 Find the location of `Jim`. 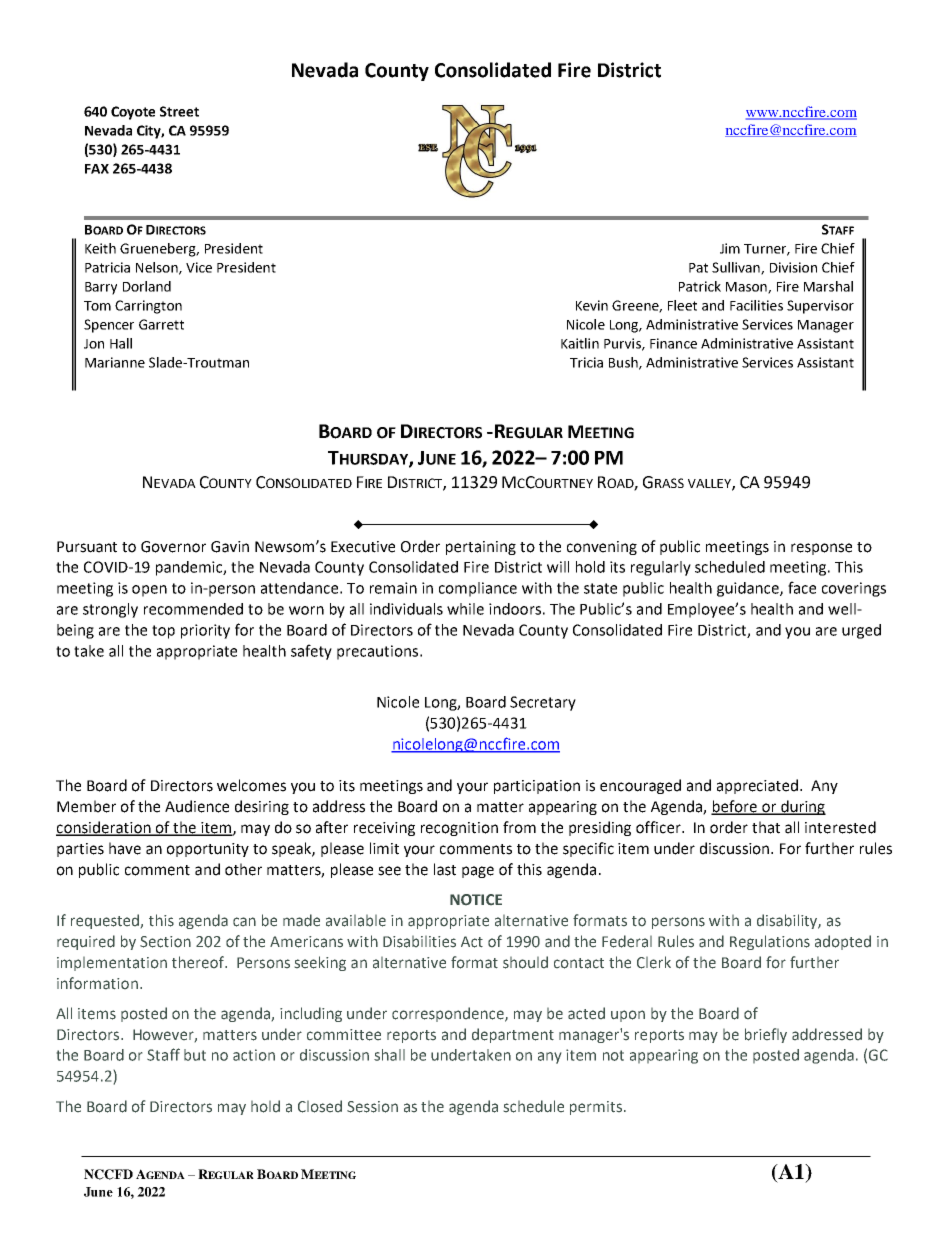

Jim is located at coordinates (730, 248).
